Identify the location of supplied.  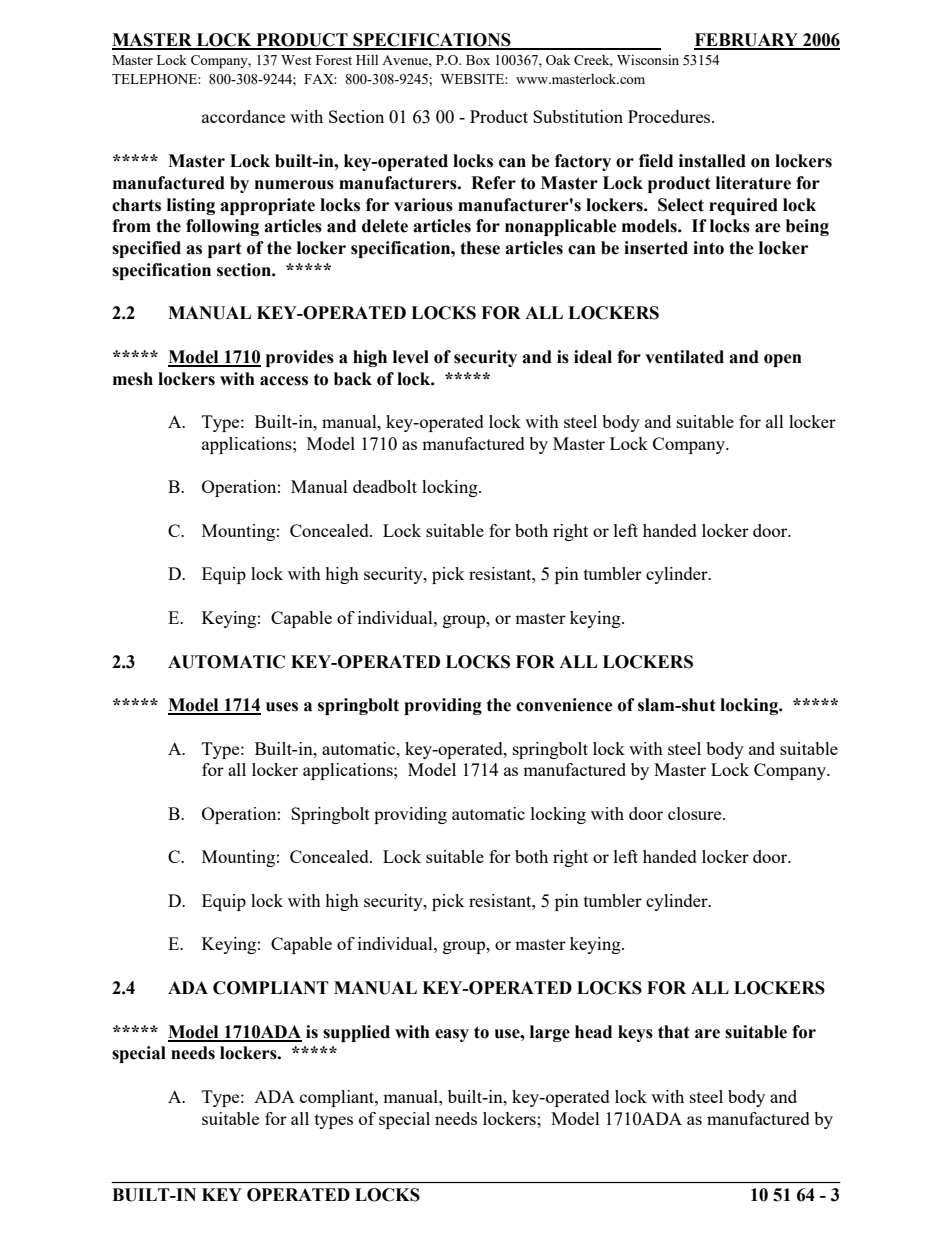
(356, 1033).
